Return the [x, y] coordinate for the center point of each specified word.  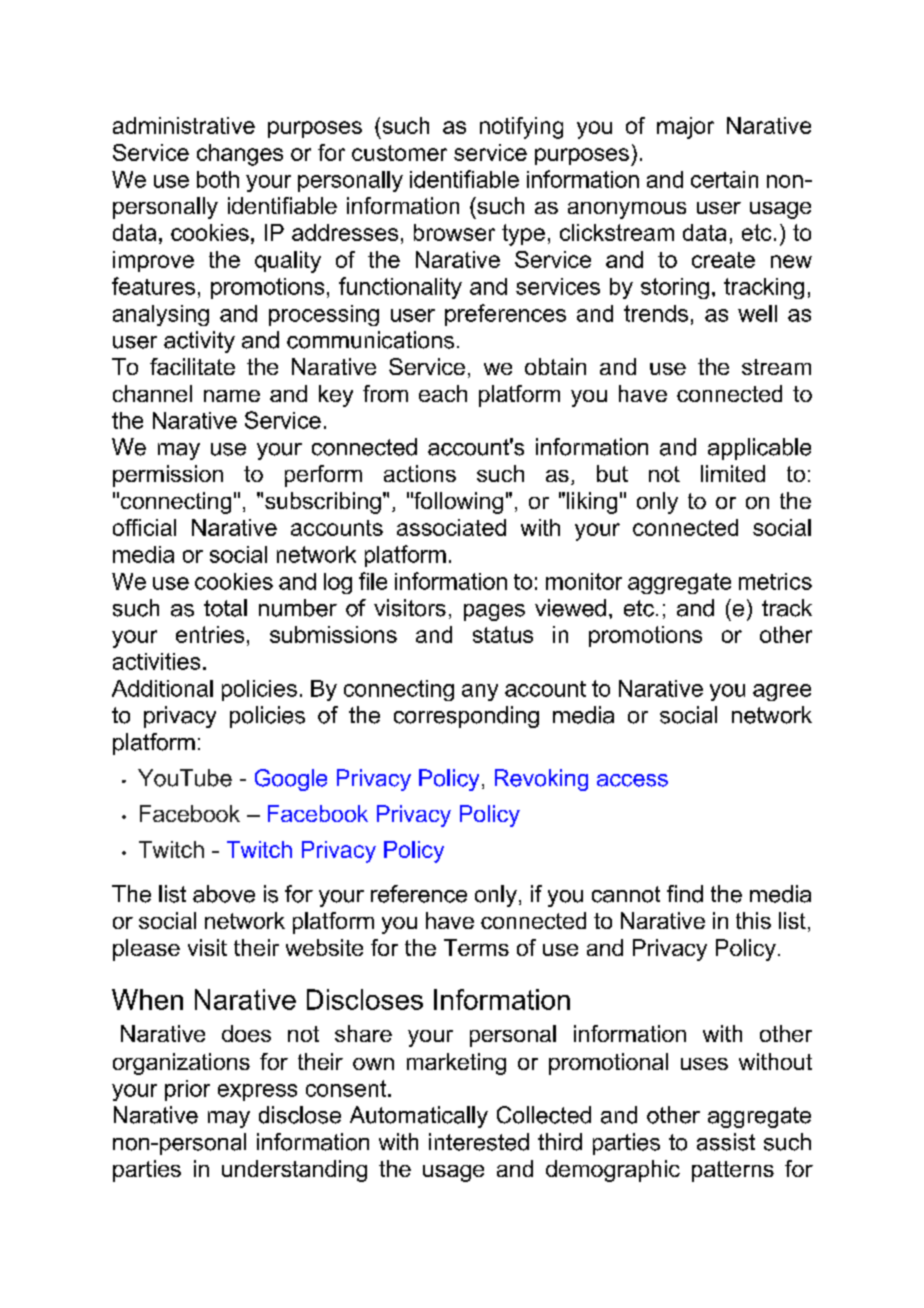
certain [724, 179]
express [257, 1092]
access [632, 780]
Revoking [541, 780]
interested [479, 1142]
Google [291, 780]
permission [168, 476]
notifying [521, 128]
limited [733, 473]
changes [240, 155]
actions [420, 473]
